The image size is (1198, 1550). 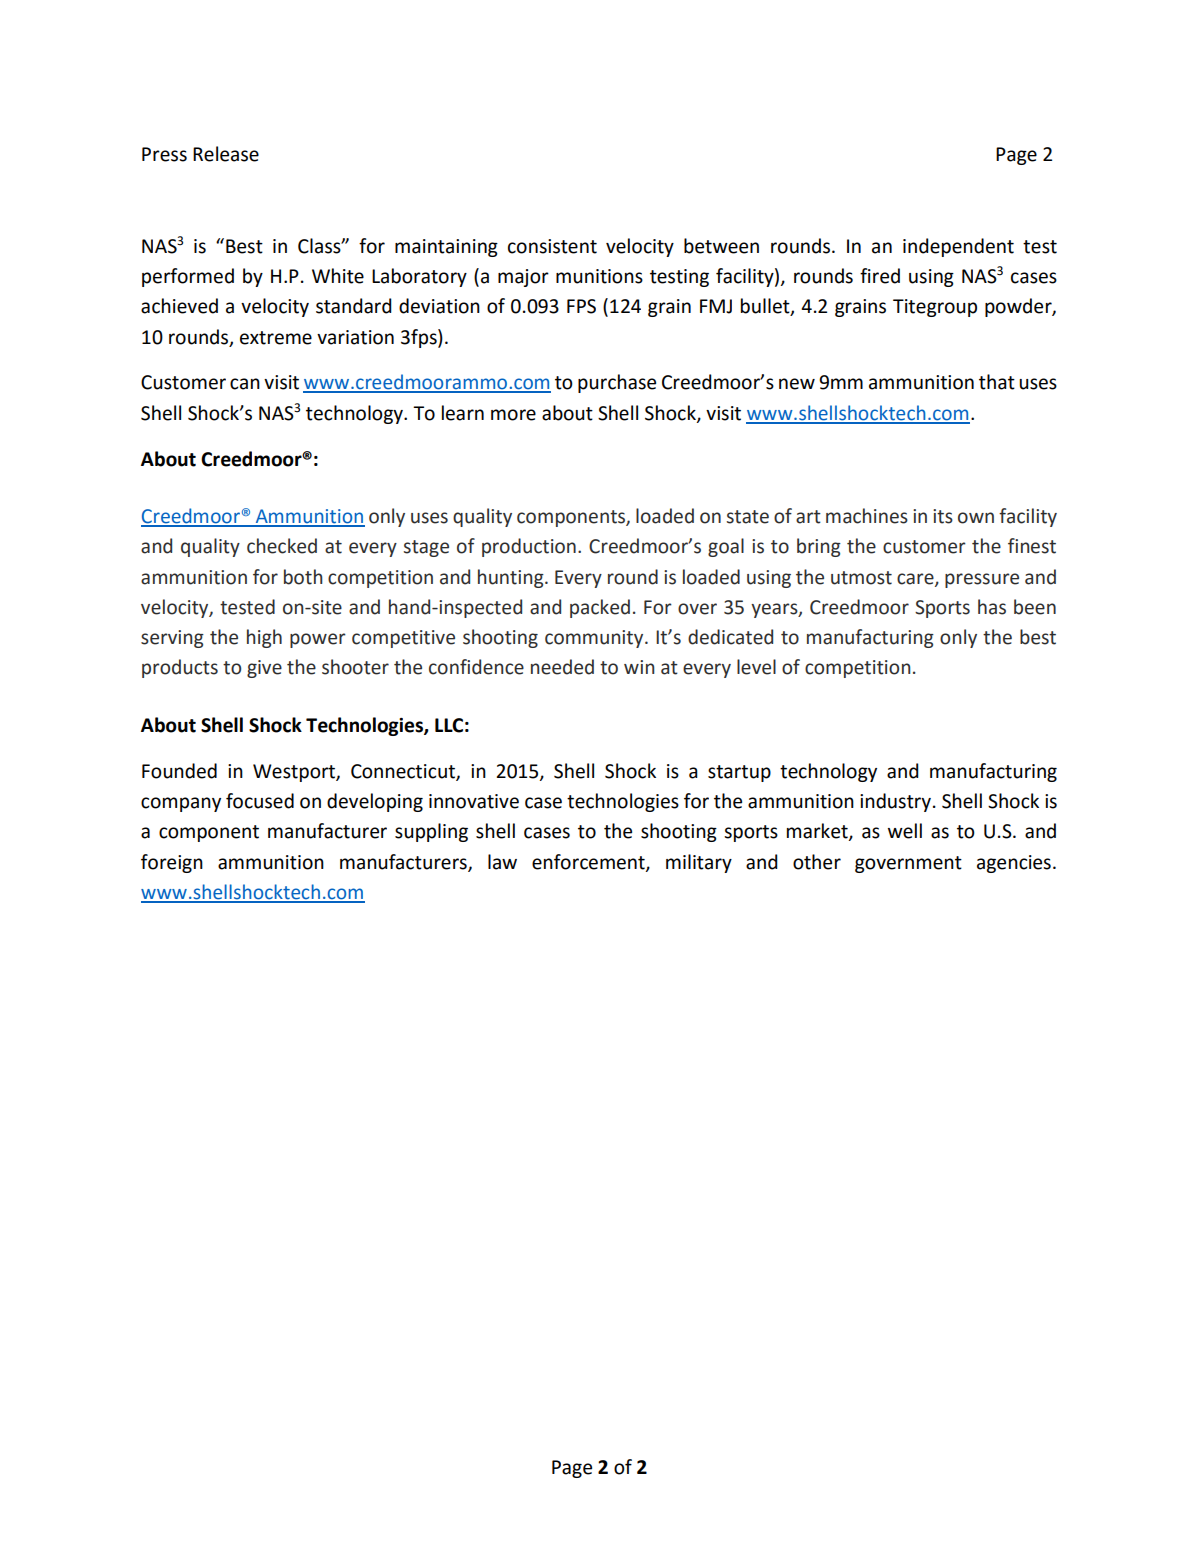 I want to click on consistent, so click(x=552, y=246).
